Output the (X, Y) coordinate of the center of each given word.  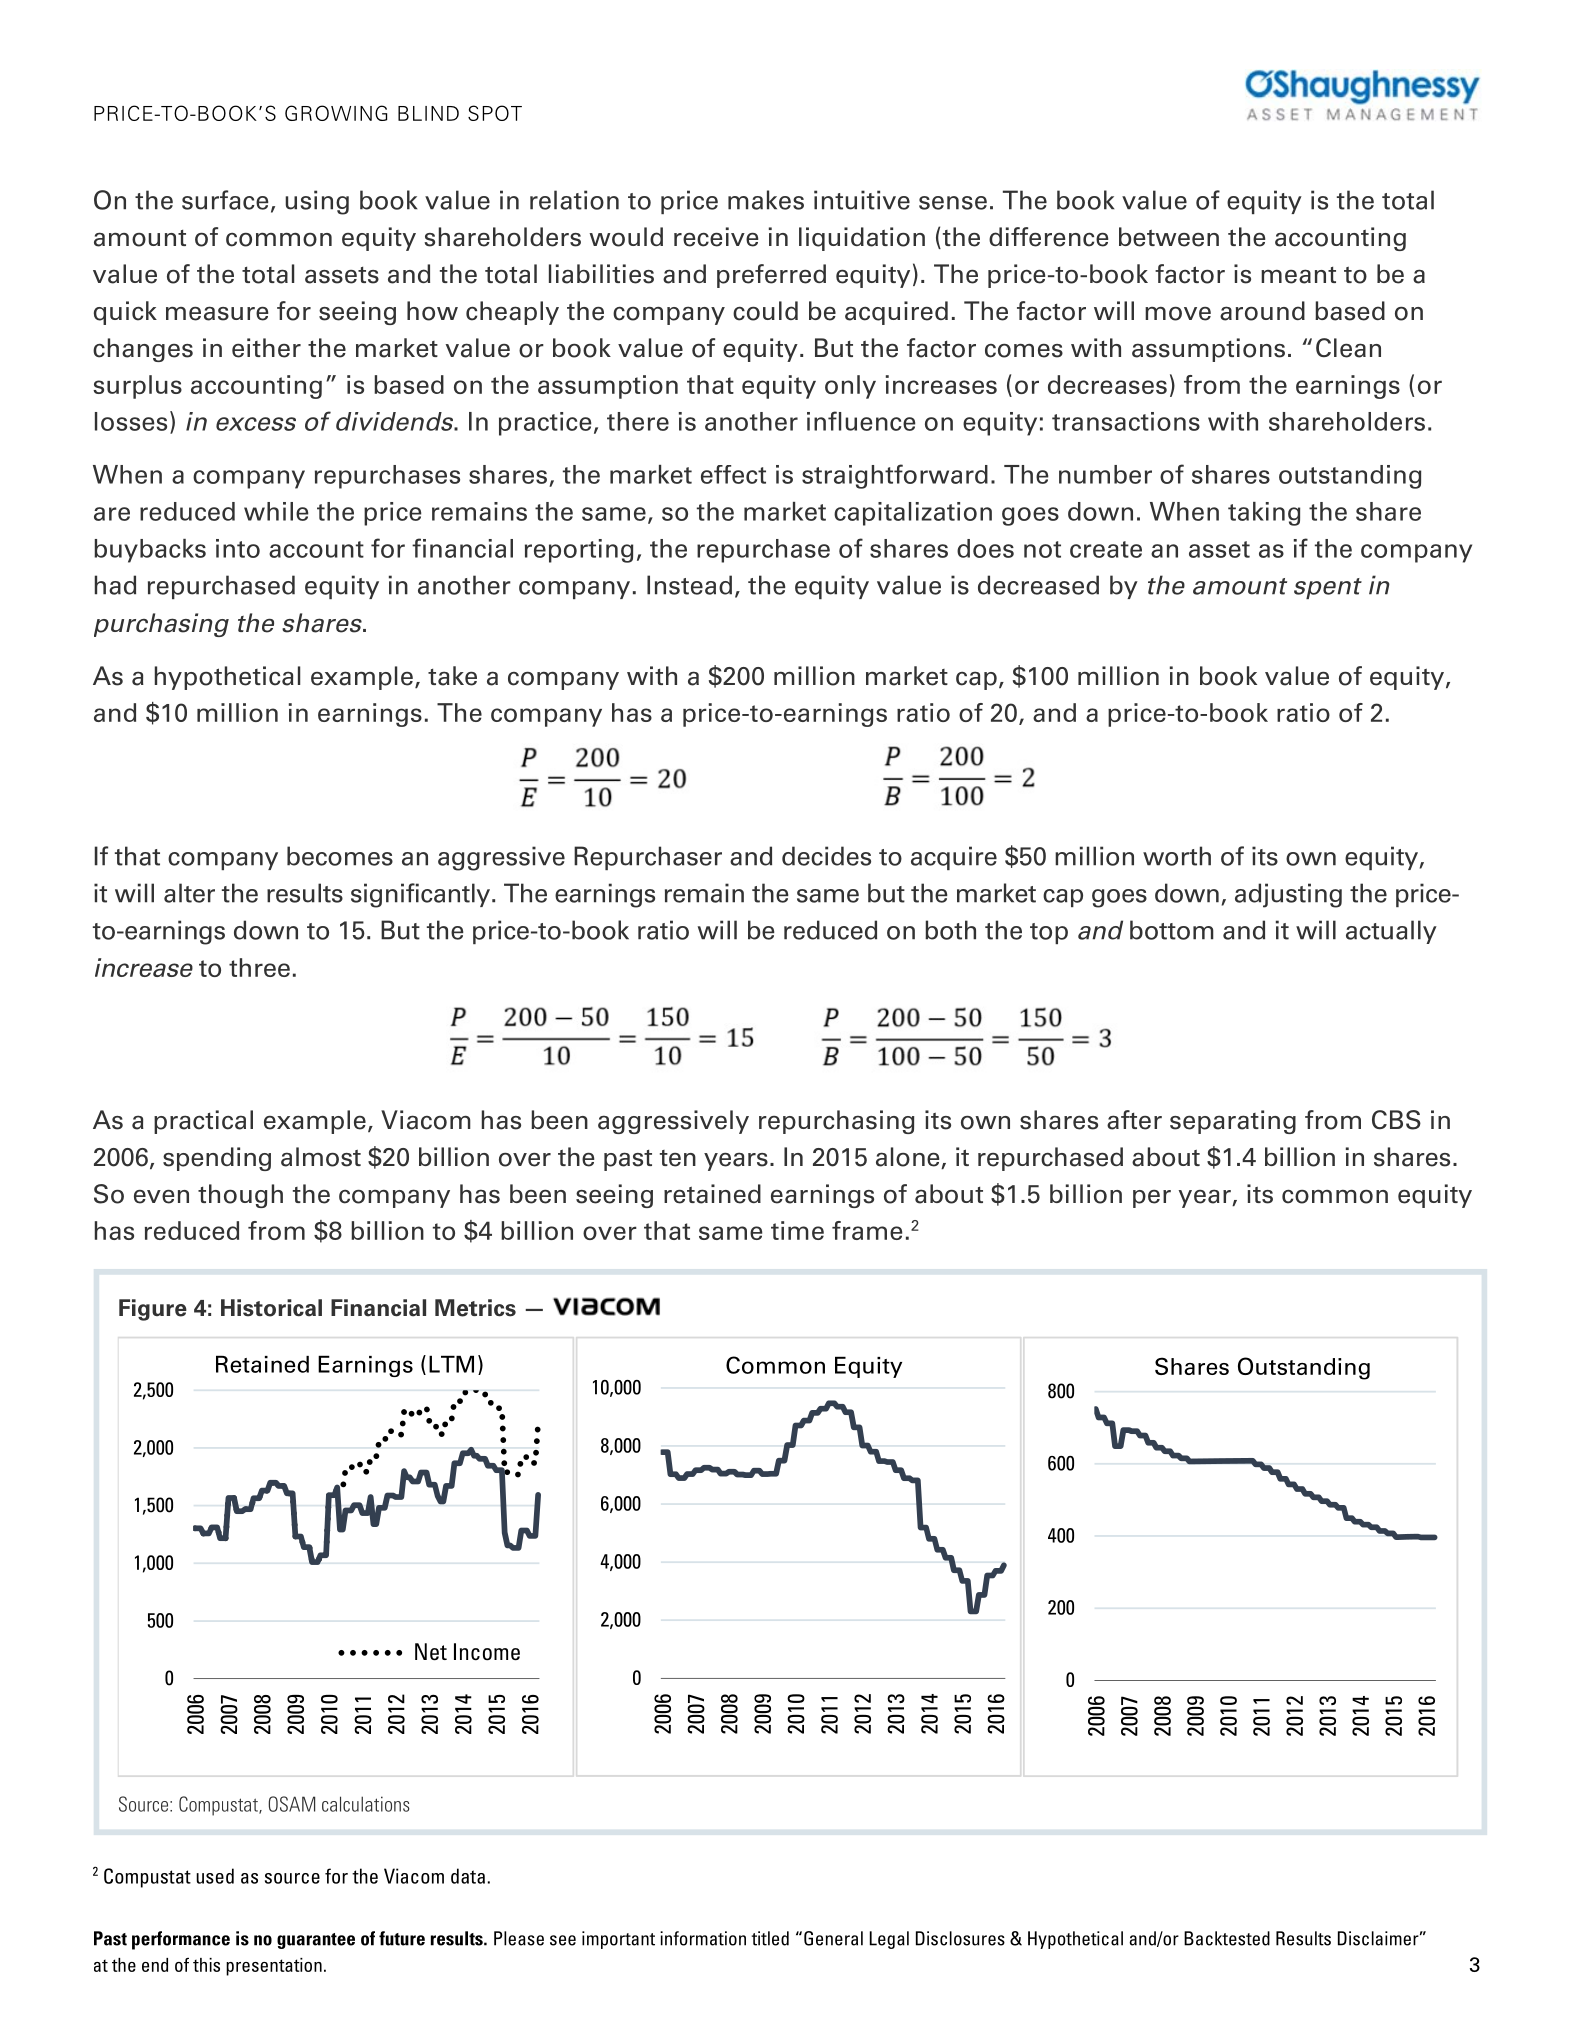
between (1169, 237)
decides (826, 856)
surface (225, 200)
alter (189, 893)
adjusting (1288, 895)
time (797, 1230)
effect (733, 474)
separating (1233, 1122)
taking (1264, 514)
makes (766, 200)
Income (487, 1652)
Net (431, 1652)
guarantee (316, 1941)
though (240, 1196)
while (276, 511)
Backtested (1227, 1938)
